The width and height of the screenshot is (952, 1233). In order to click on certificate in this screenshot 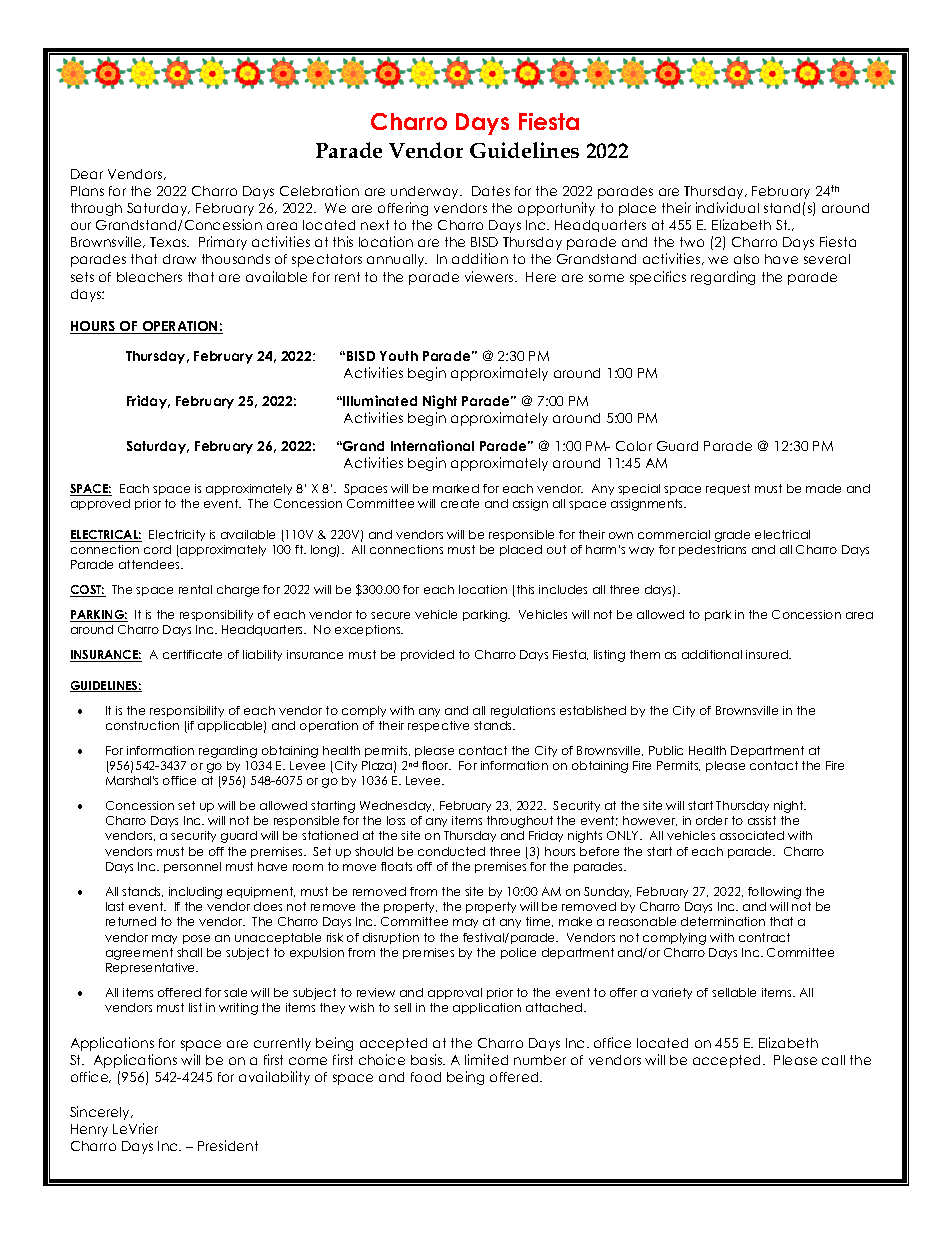, I will do `click(192, 654)`.
